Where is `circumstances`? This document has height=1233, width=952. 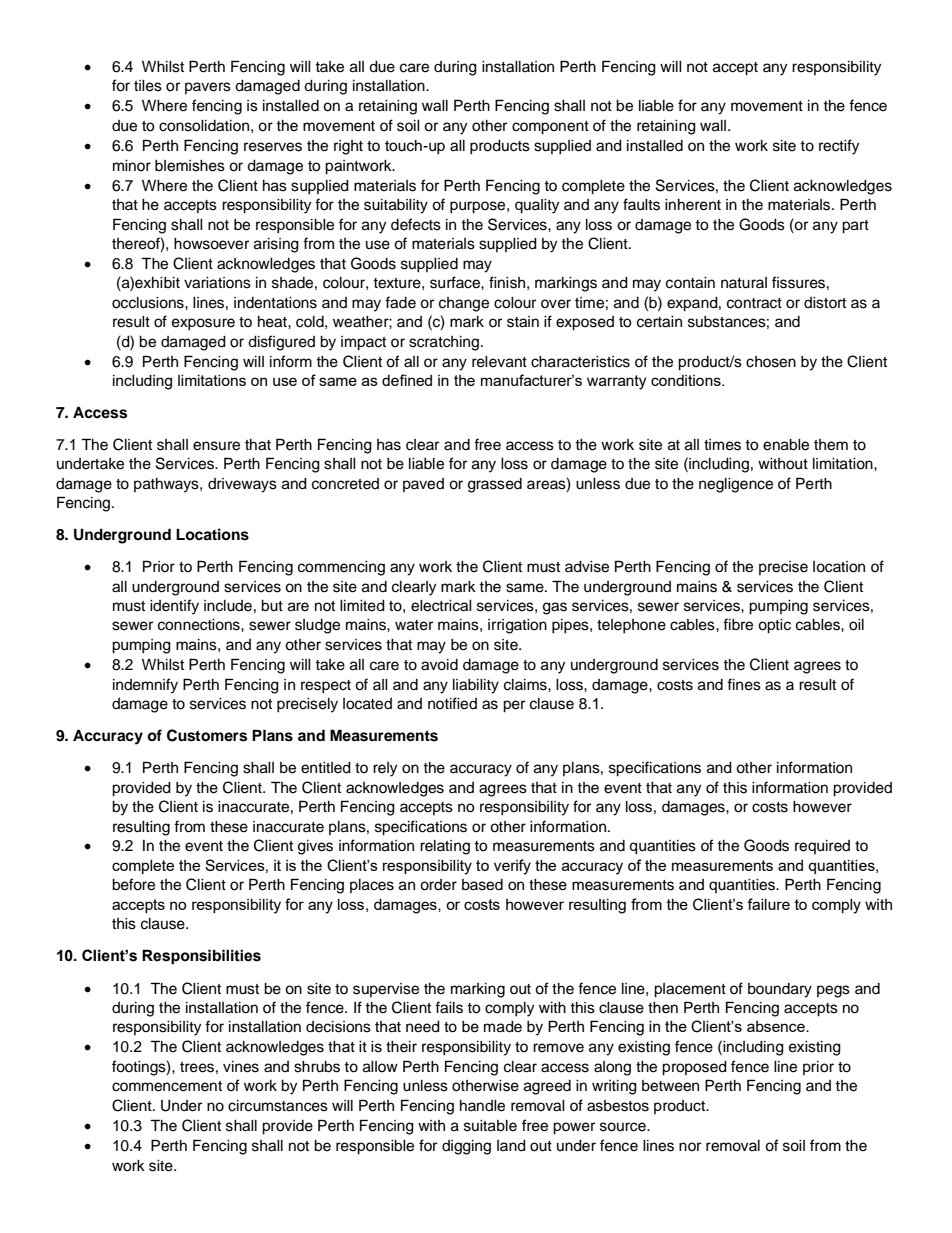
circumstances is located at coordinates (278, 1106).
